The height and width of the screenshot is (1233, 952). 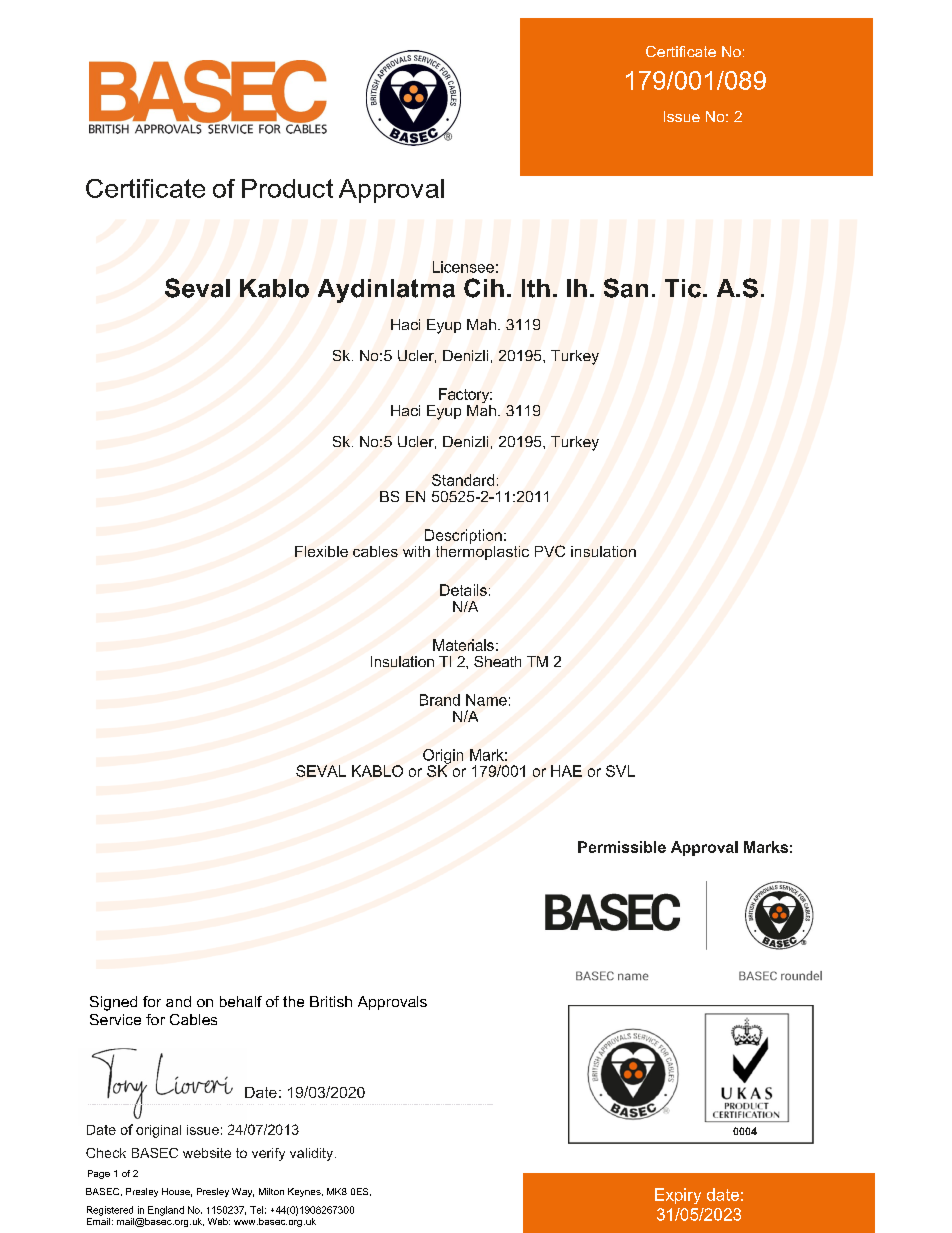 I want to click on HAE, so click(x=566, y=771).
